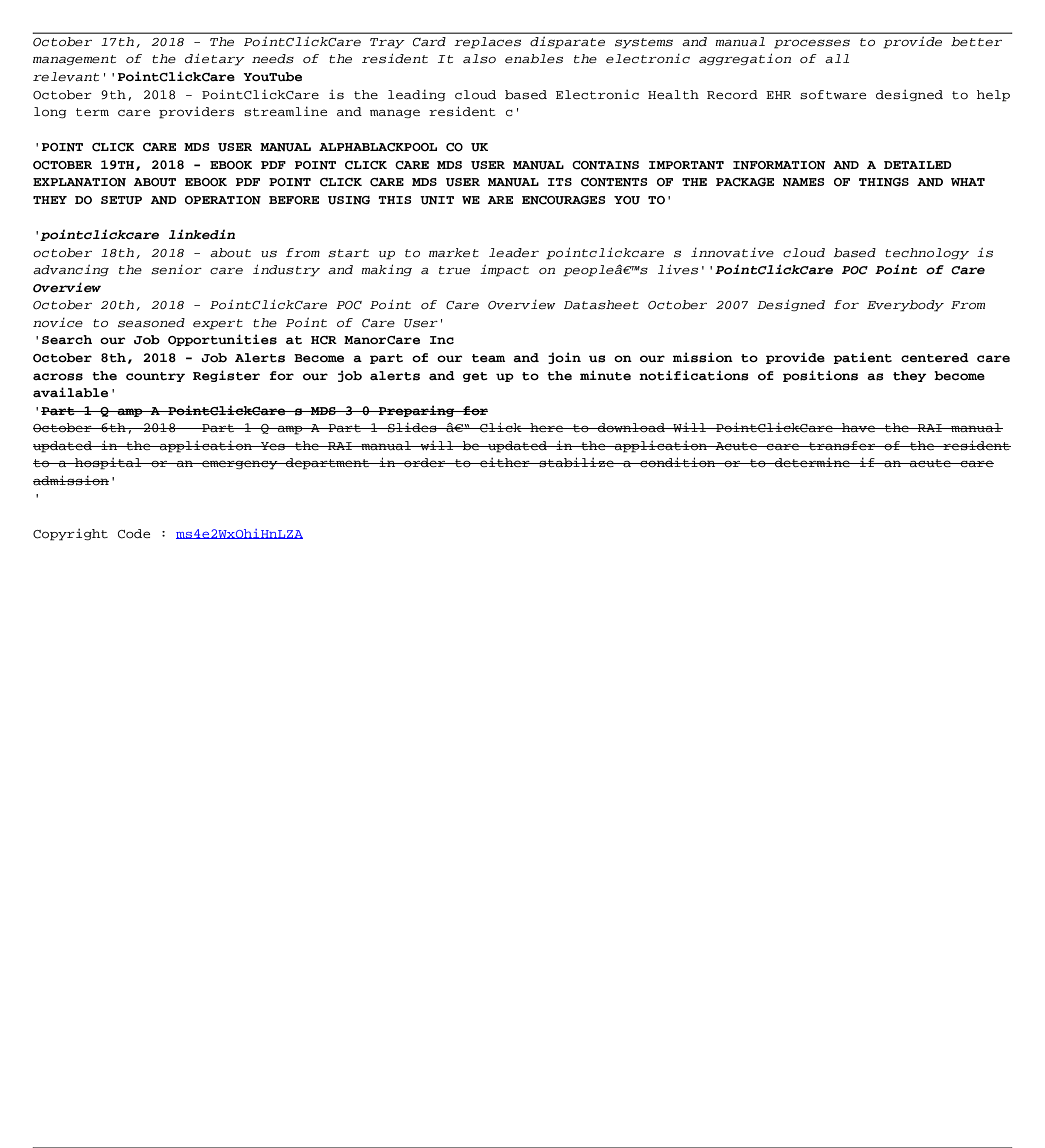  What do you see at coordinates (547, 427) in the screenshot?
I see `here` at bounding box center [547, 427].
